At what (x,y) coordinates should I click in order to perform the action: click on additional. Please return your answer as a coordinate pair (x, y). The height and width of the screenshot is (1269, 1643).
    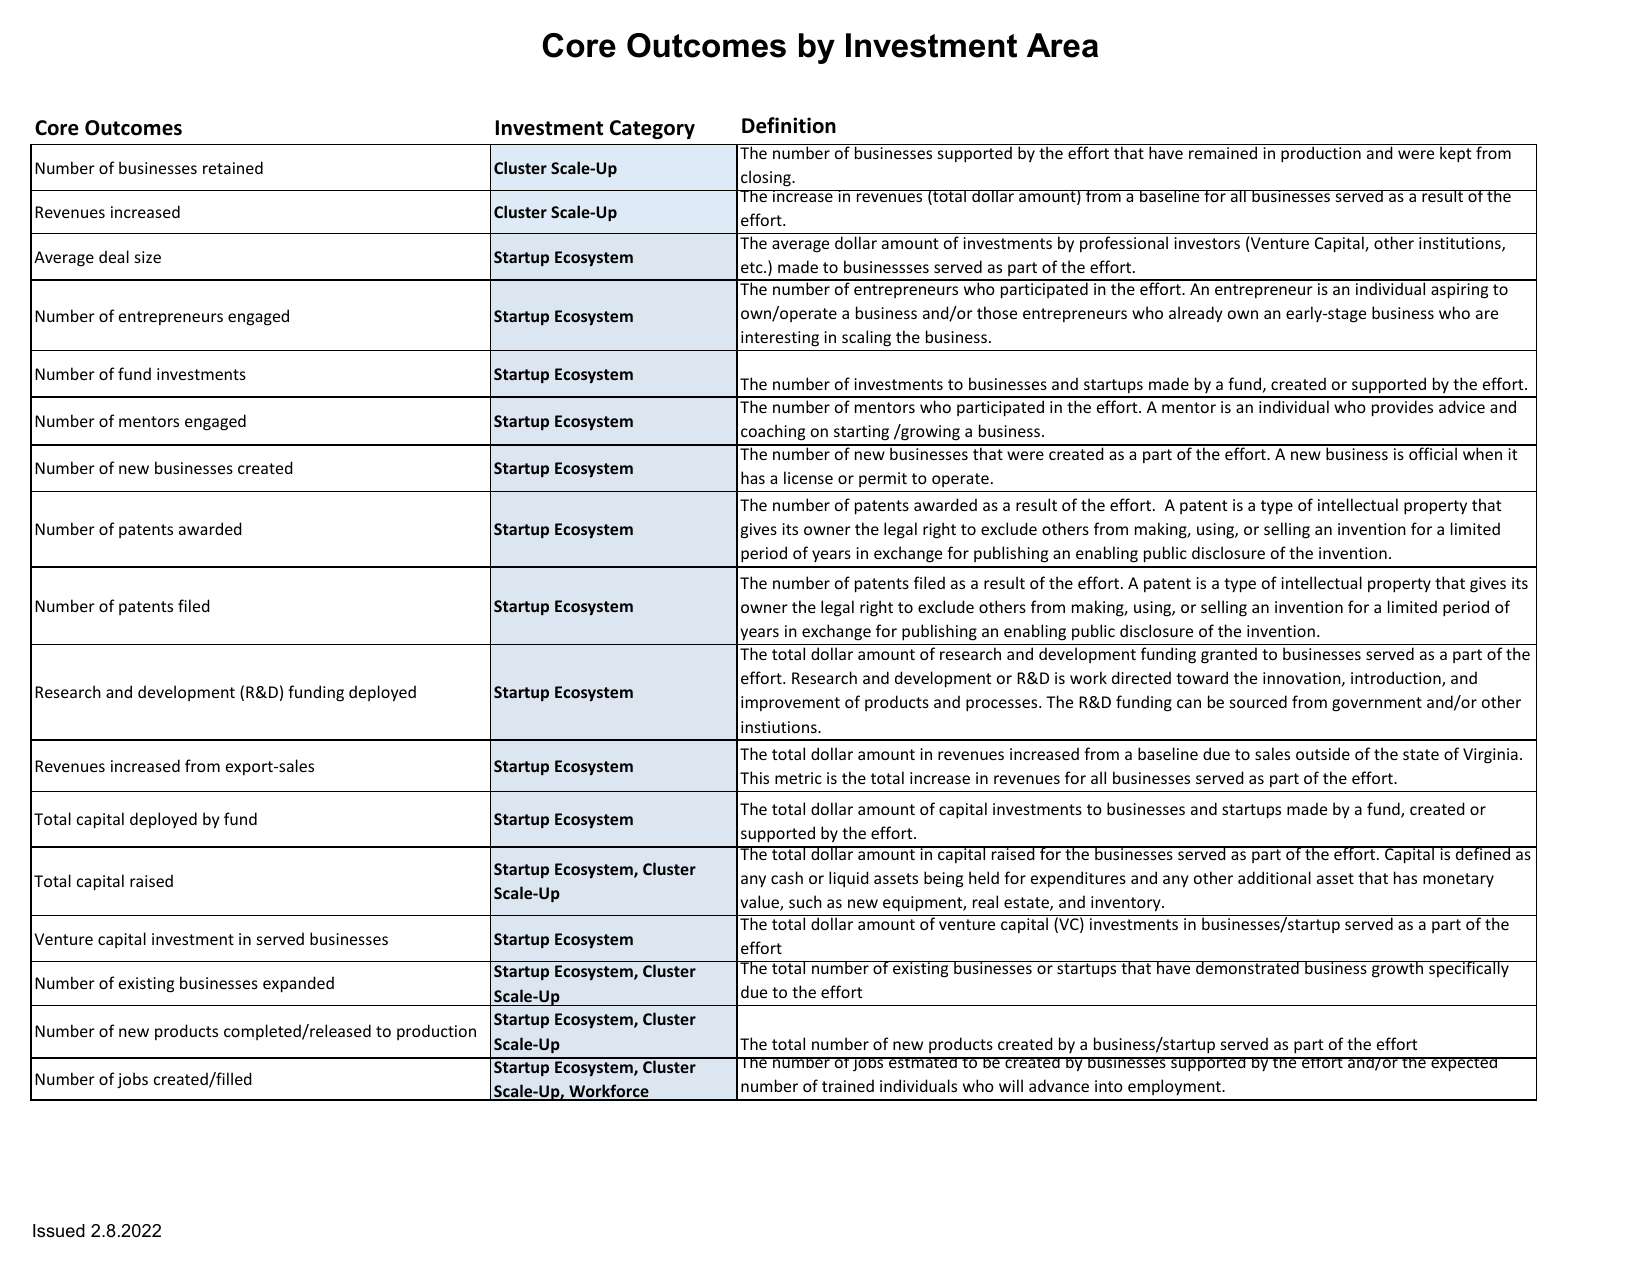
    Looking at the image, I should click on (1274, 877).
